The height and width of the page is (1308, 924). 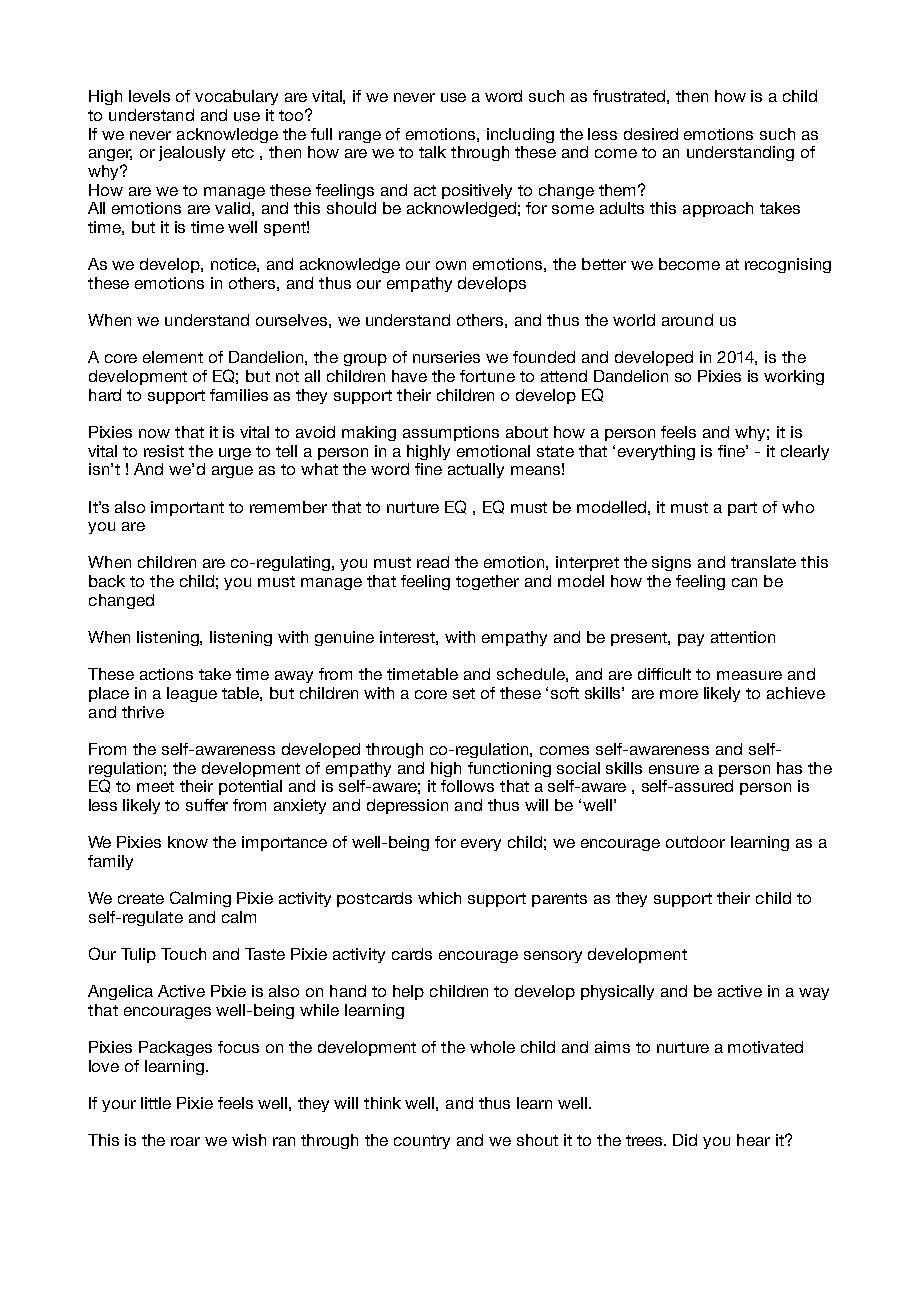 What do you see at coordinates (432, 152) in the page?
I see `talk` at bounding box center [432, 152].
